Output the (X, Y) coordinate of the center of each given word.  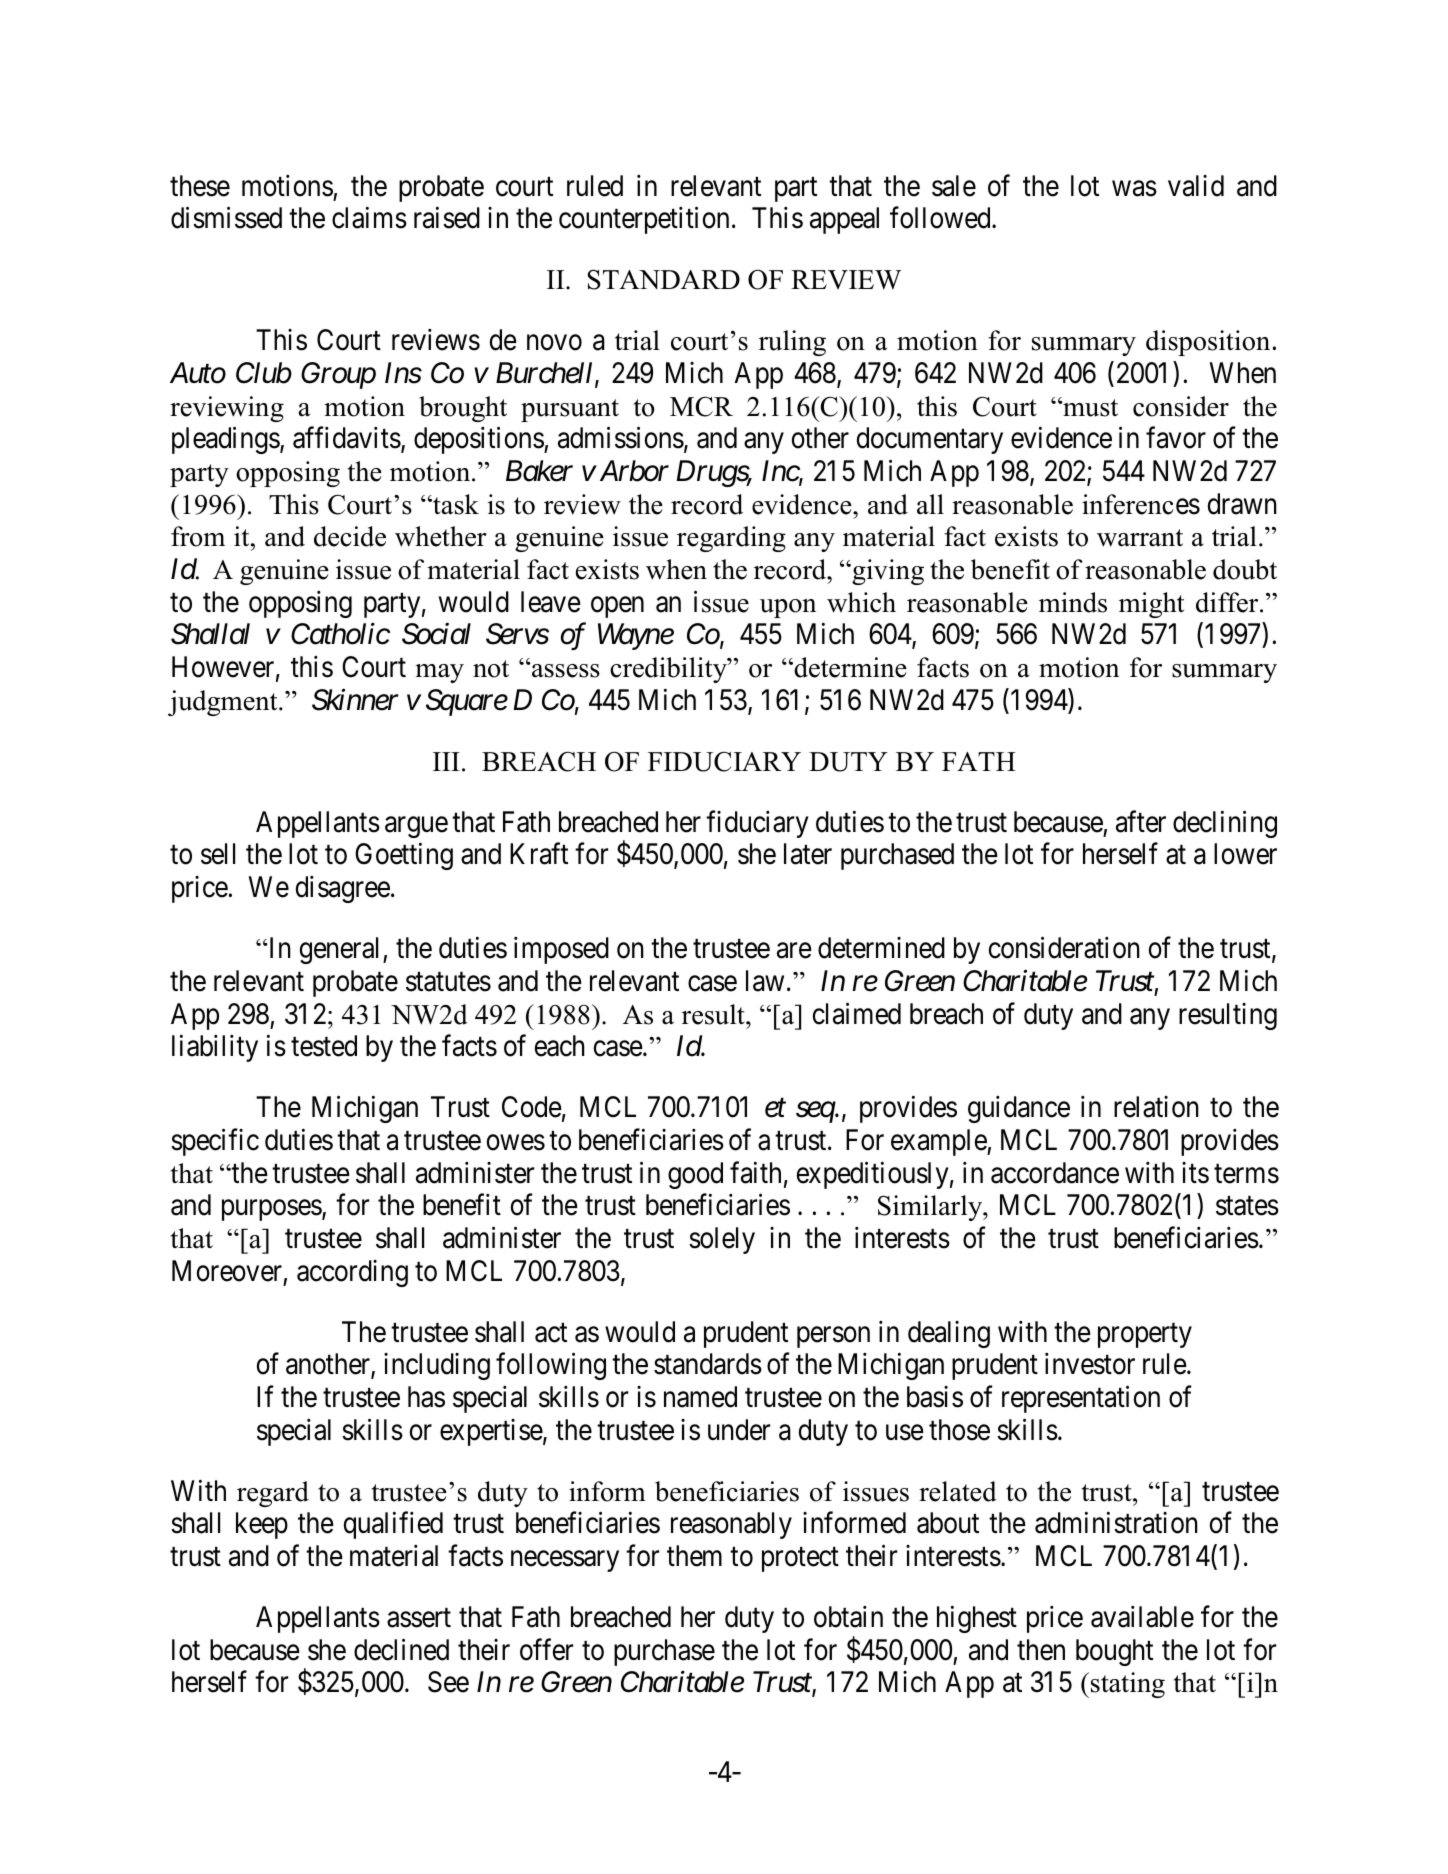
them (694, 1556)
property (1145, 1335)
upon (788, 608)
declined (401, 1649)
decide (350, 536)
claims (369, 218)
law (765, 981)
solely (722, 1240)
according (352, 1273)
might (1151, 605)
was (1134, 189)
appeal (844, 220)
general (342, 950)
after (1141, 821)
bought (1114, 1652)
